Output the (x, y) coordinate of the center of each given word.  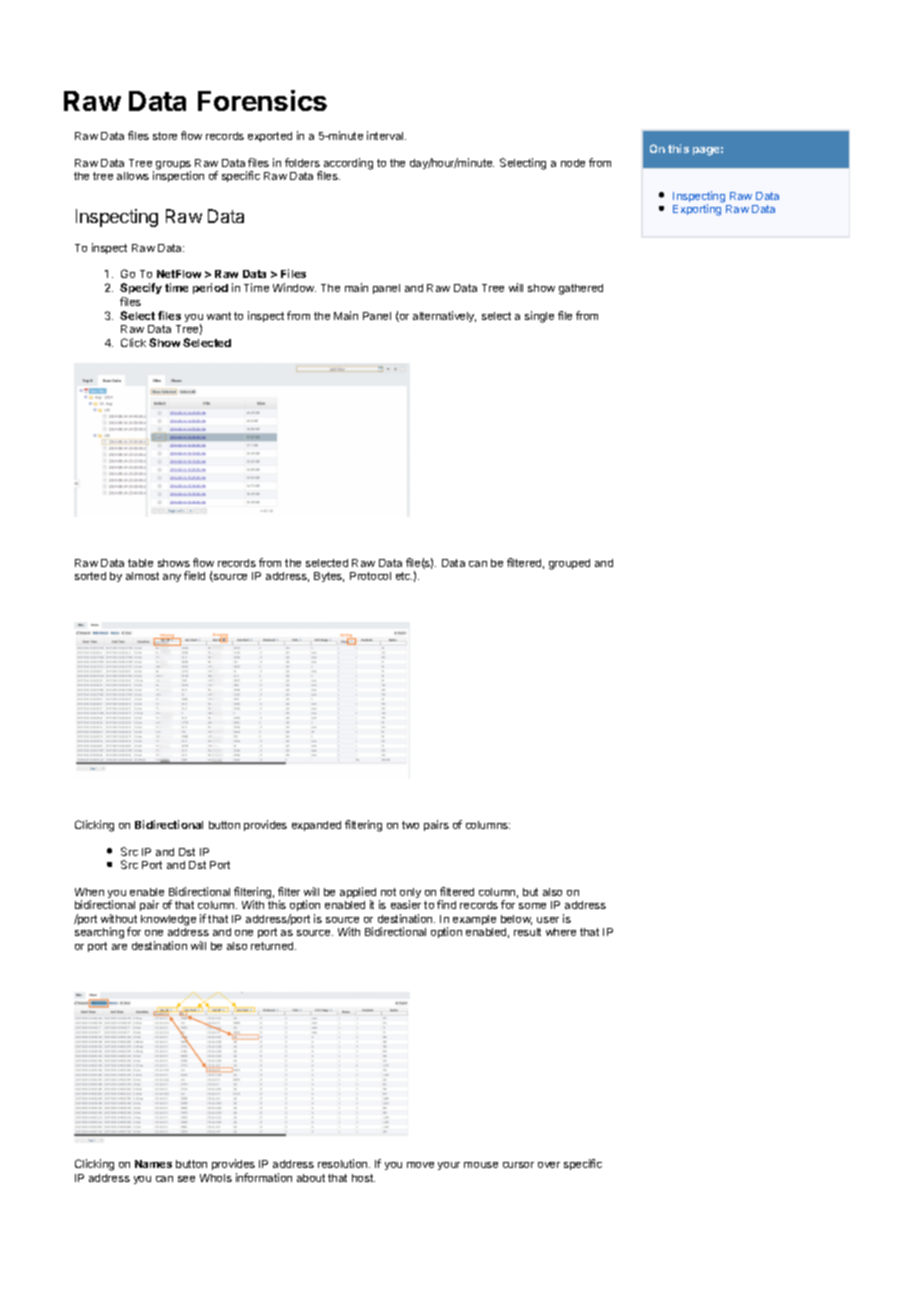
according (347, 165)
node (573, 163)
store (165, 136)
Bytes (329, 577)
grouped (569, 564)
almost (142, 576)
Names (153, 1164)
